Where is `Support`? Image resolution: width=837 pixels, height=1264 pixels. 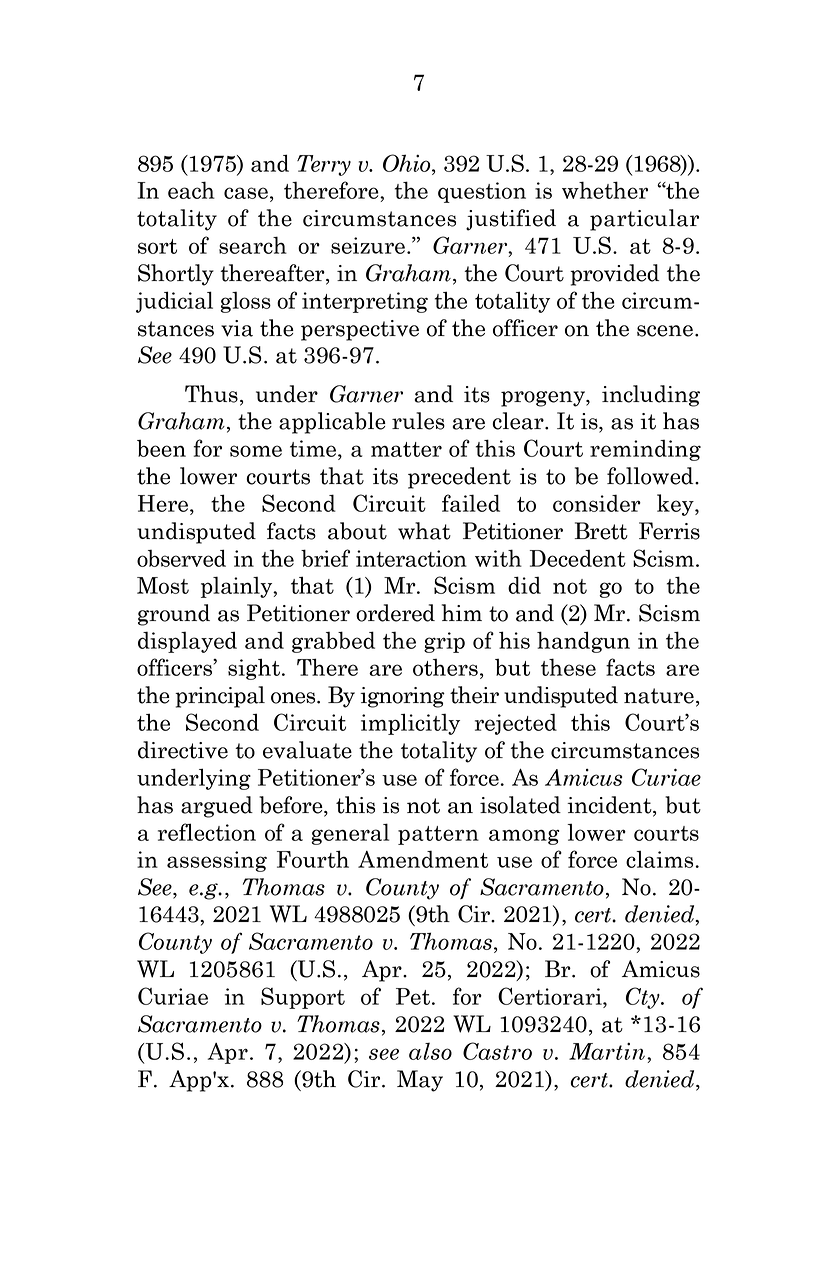
Support is located at coordinates (303, 998).
